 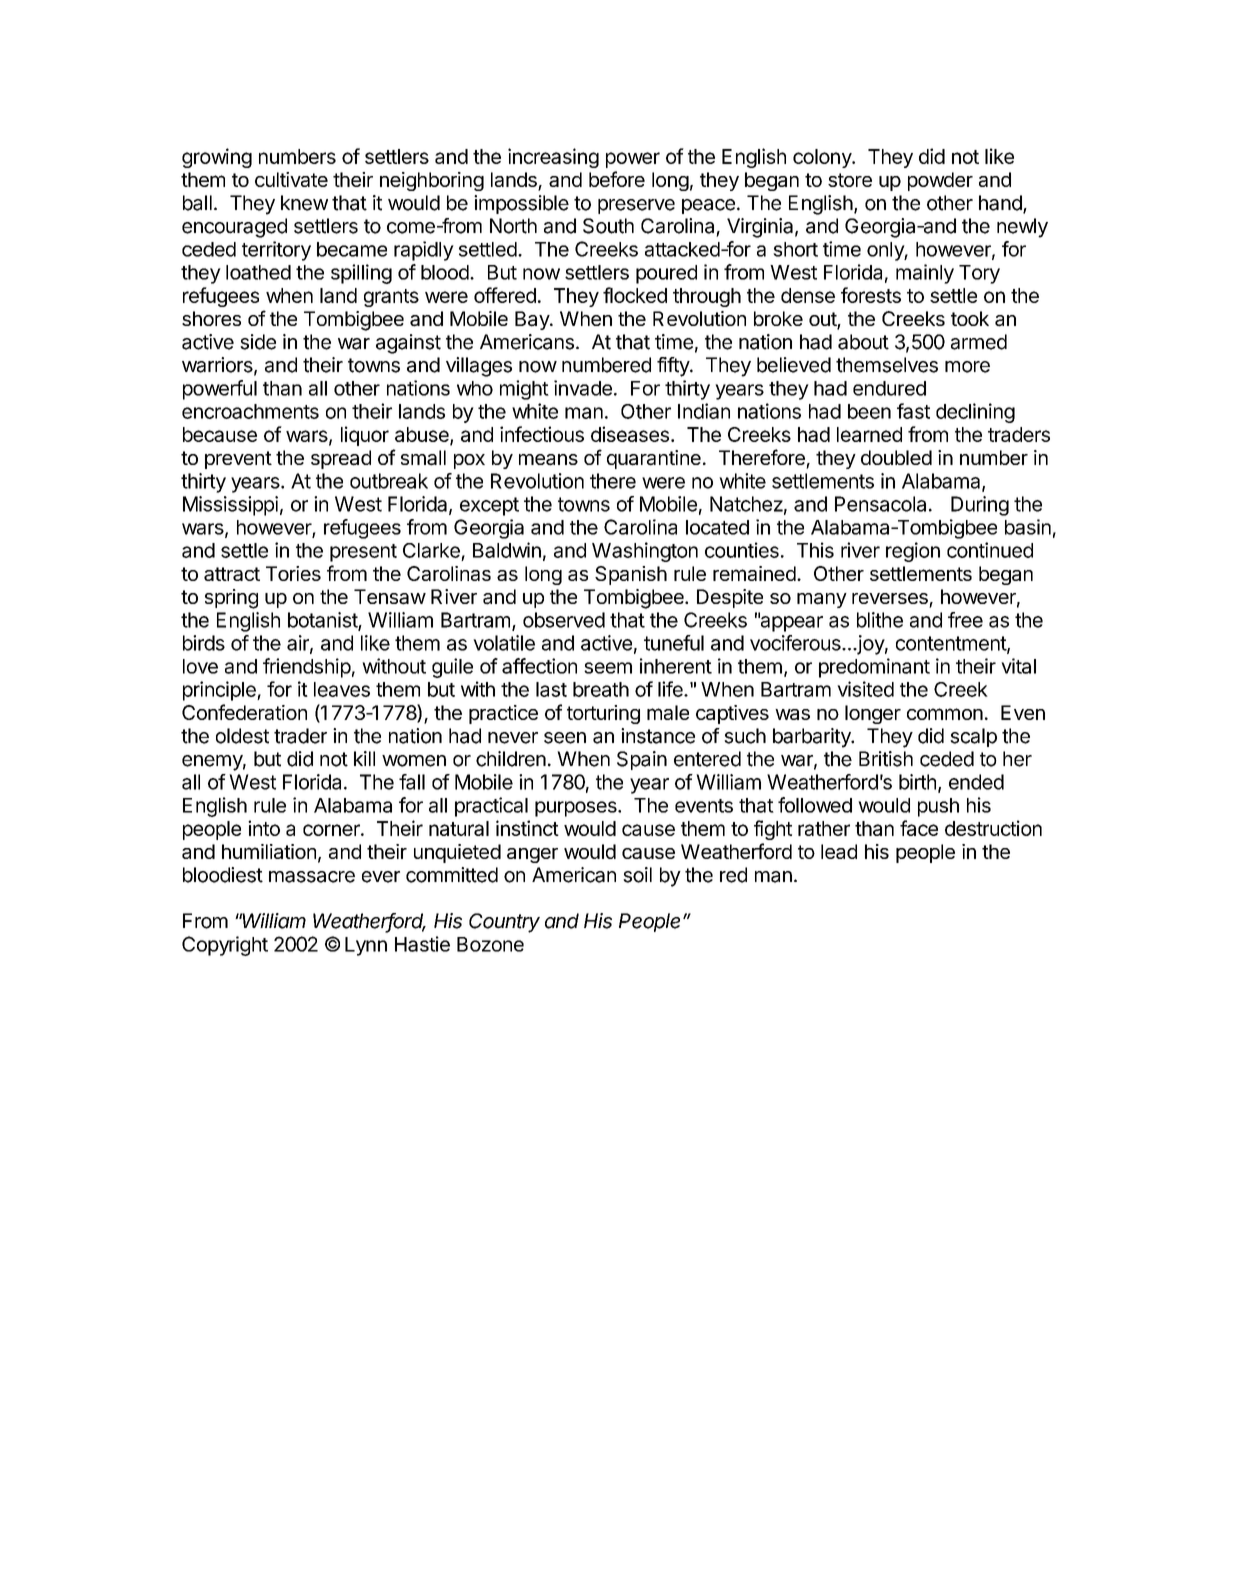 What do you see at coordinates (617, 179) in the image?
I see `before` at bounding box center [617, 179].
